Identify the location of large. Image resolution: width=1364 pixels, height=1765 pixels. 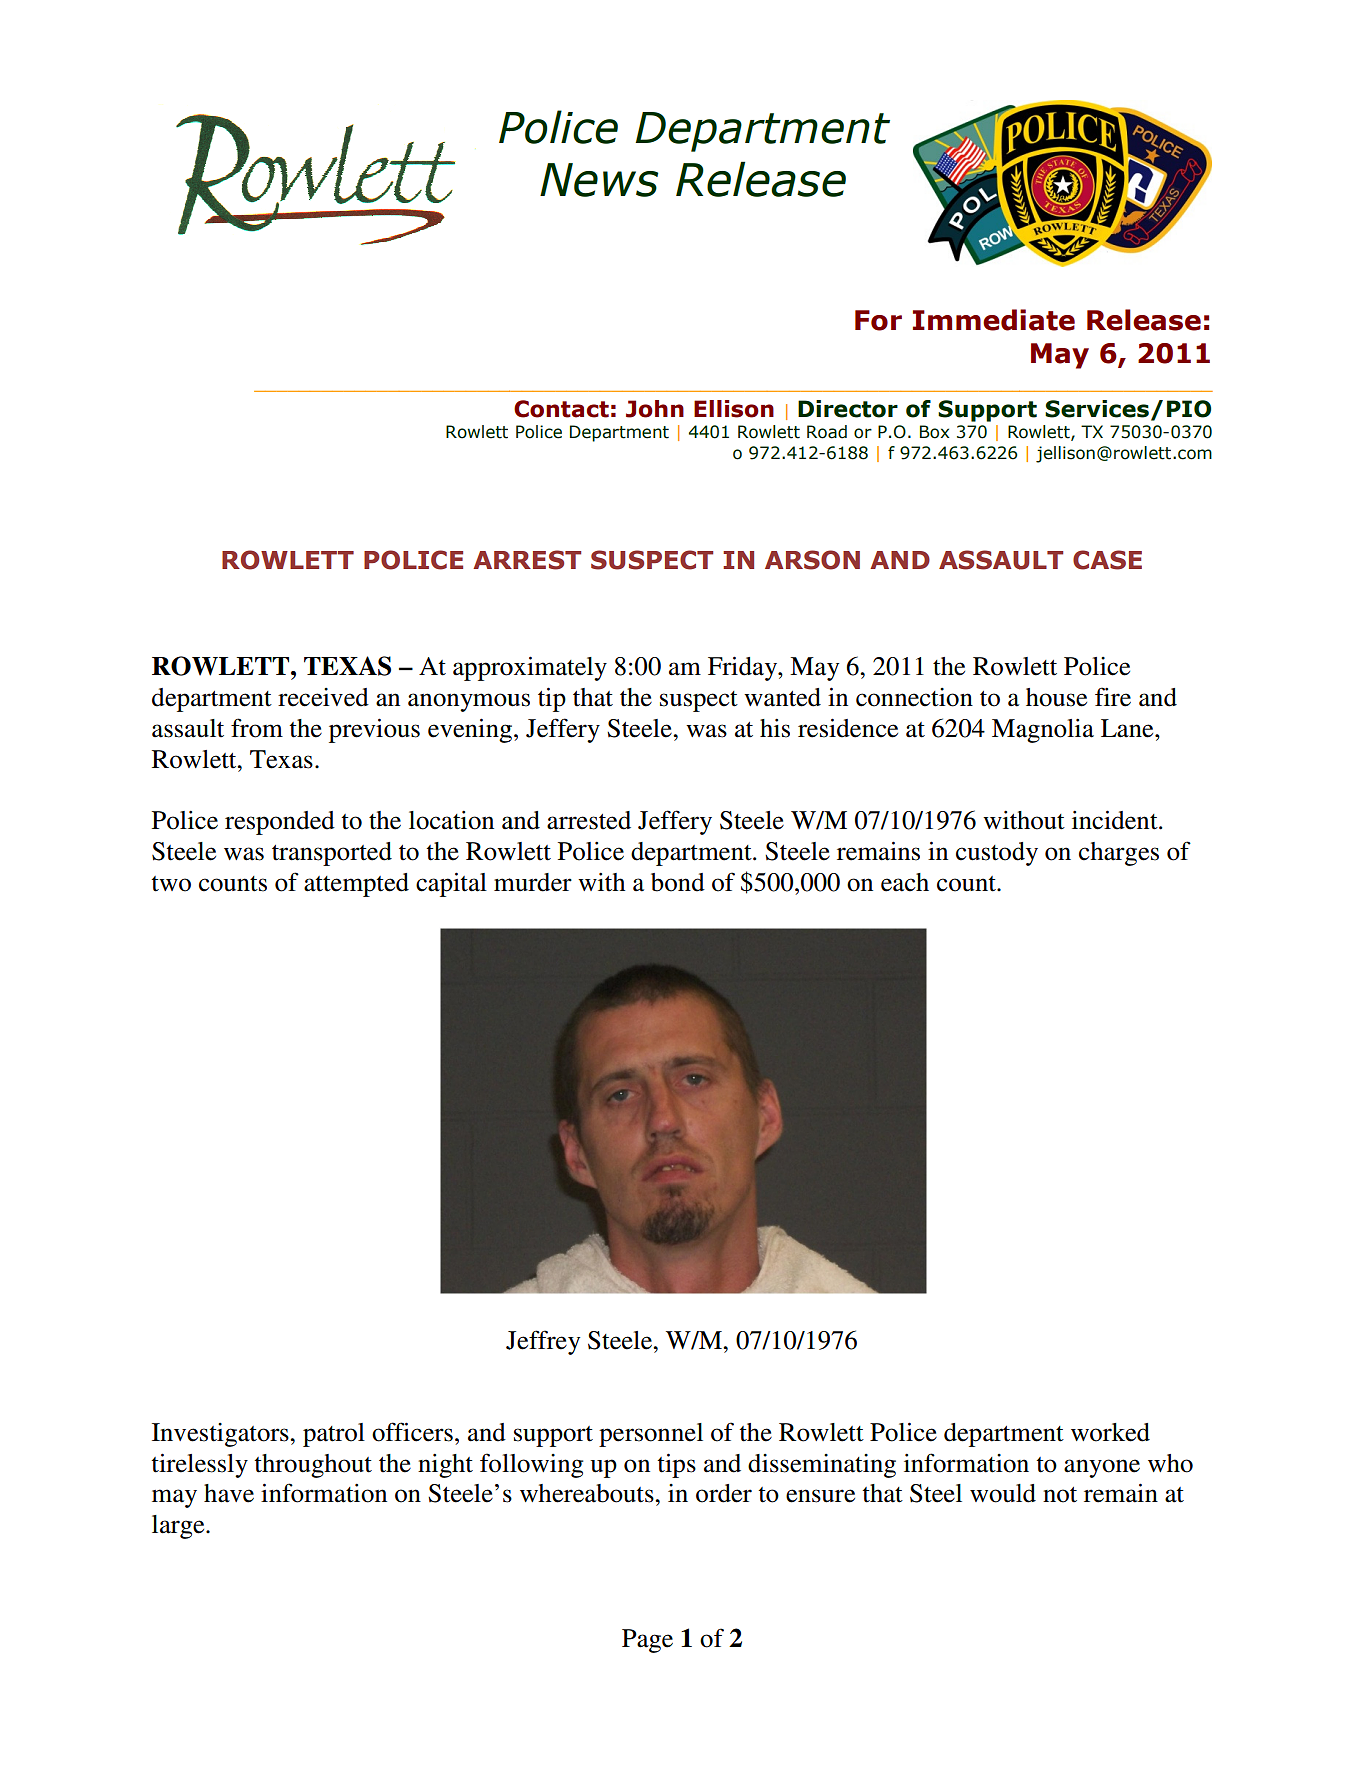
(179, 1527).
